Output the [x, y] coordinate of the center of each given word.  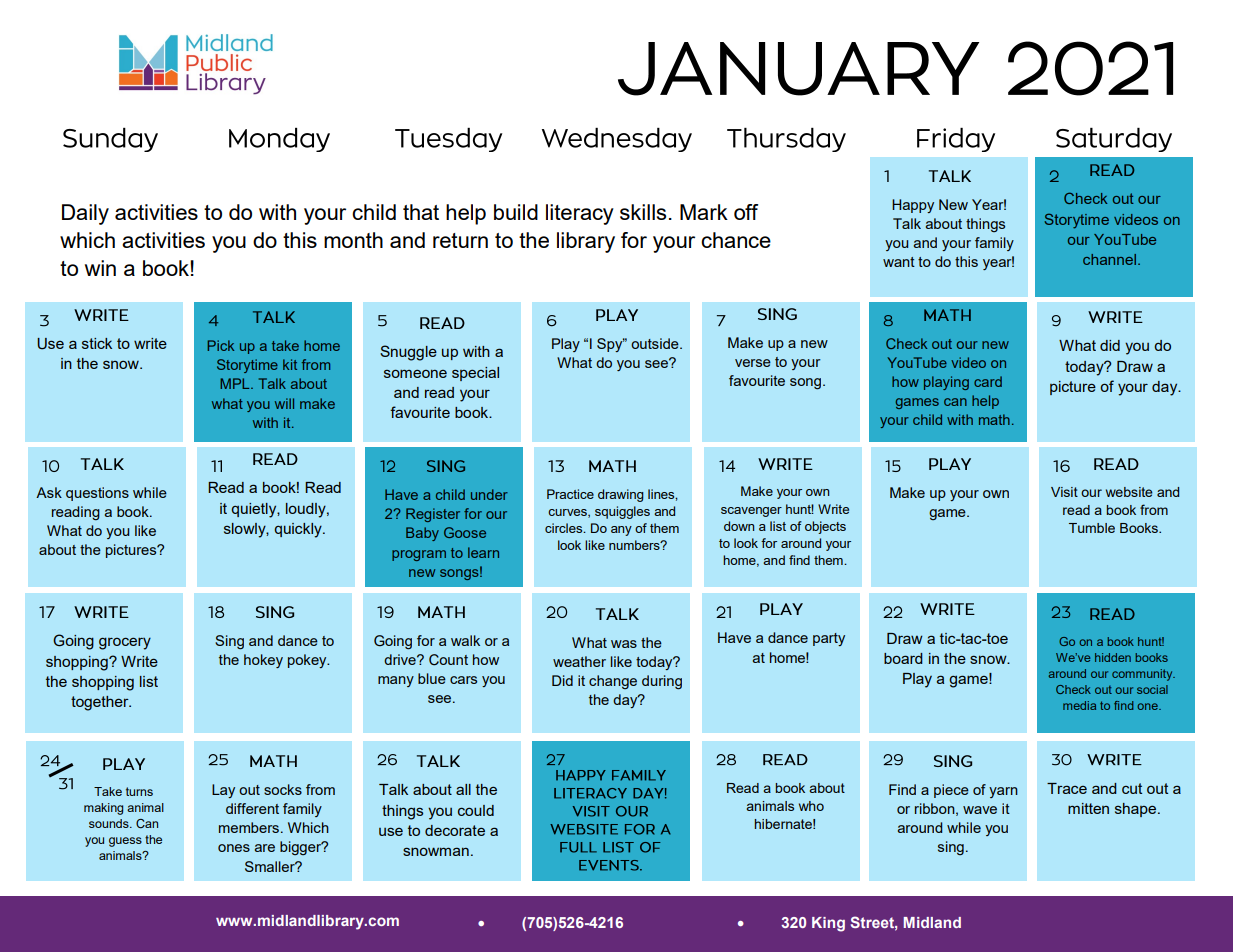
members [250, 827]
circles [565, 528]
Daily [85, 214]
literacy [580, 214]
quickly [299, 530]
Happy [913, 206]
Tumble [1092, 528]
